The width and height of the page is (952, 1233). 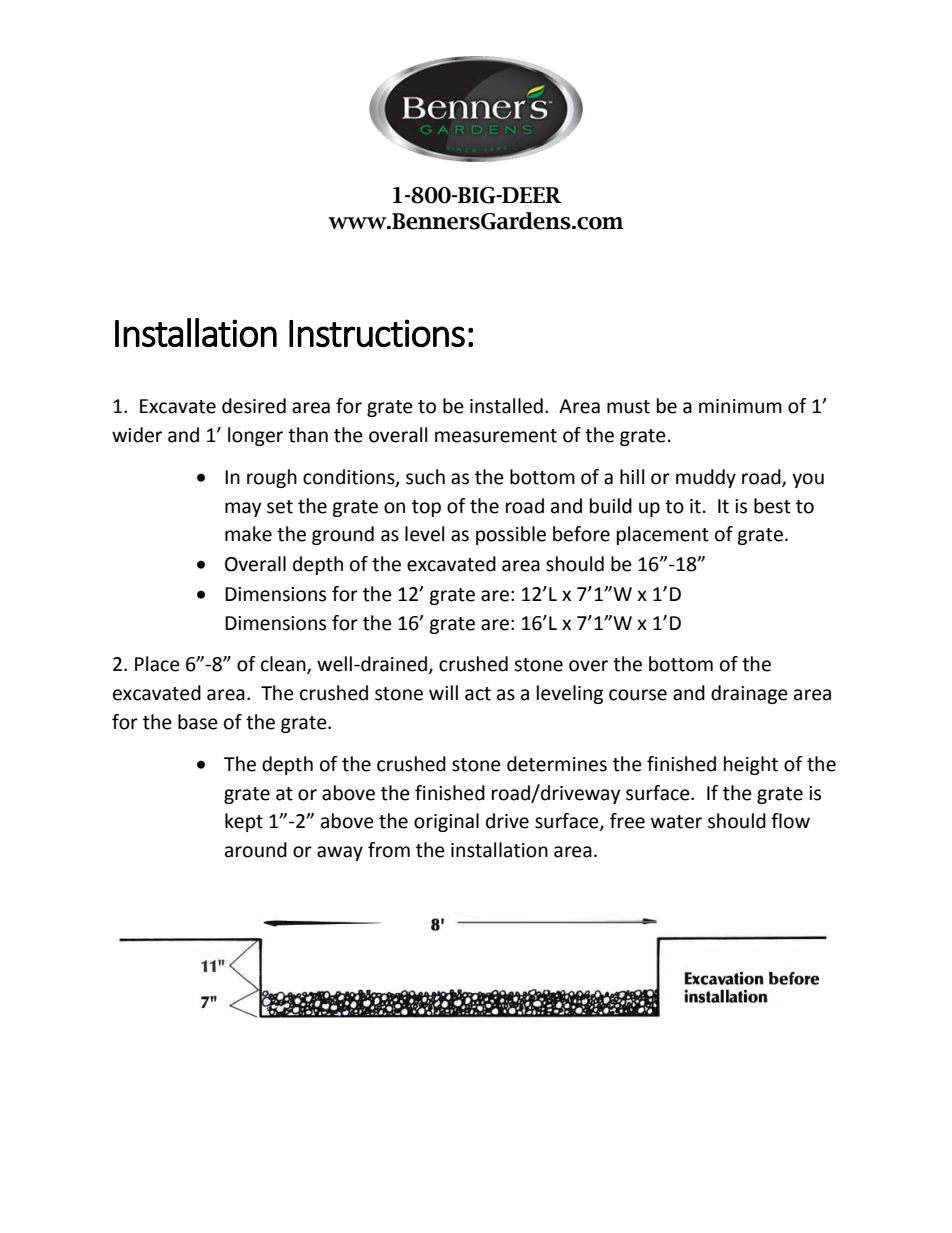 I want to click on clean, so click(x=284, y=665).
